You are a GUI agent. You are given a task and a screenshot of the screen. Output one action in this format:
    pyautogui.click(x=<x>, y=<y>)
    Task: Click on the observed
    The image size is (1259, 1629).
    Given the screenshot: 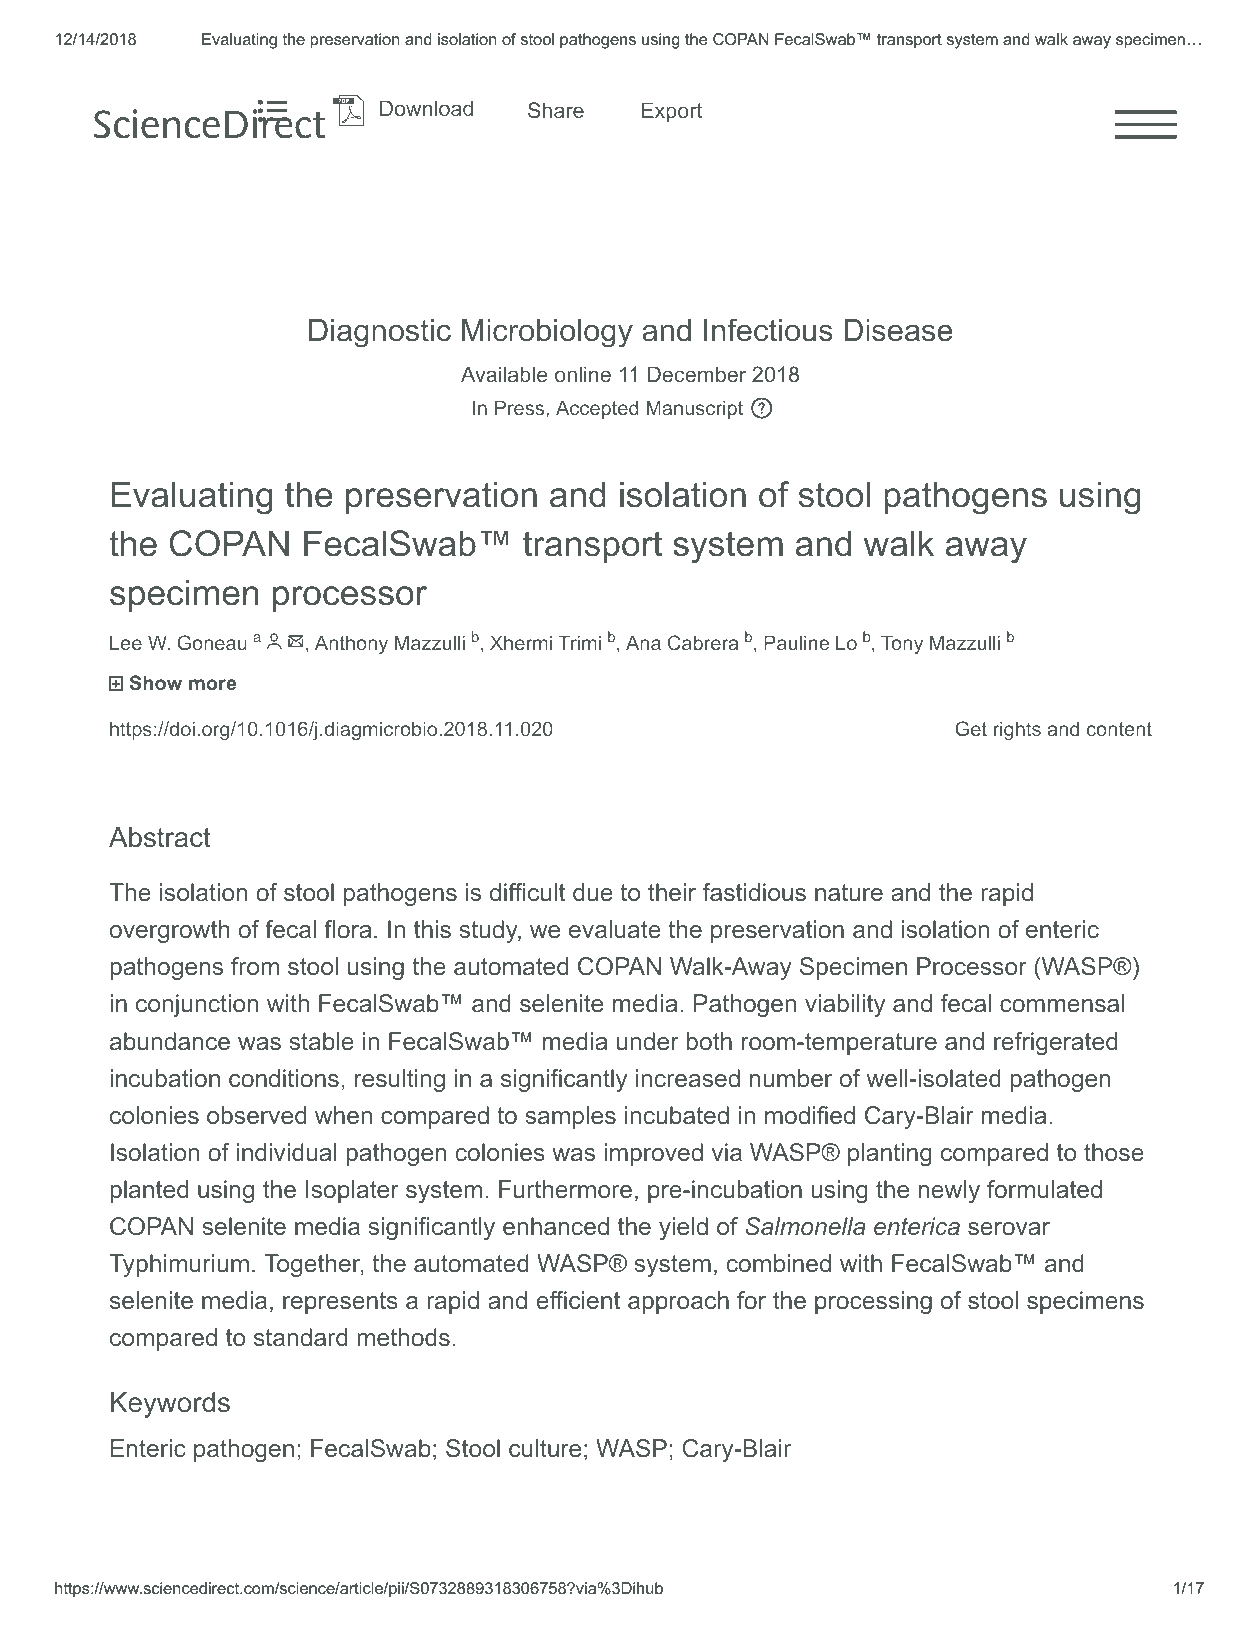 What is the action you would take?
    pyautogui.click(x=256, y=1115)
